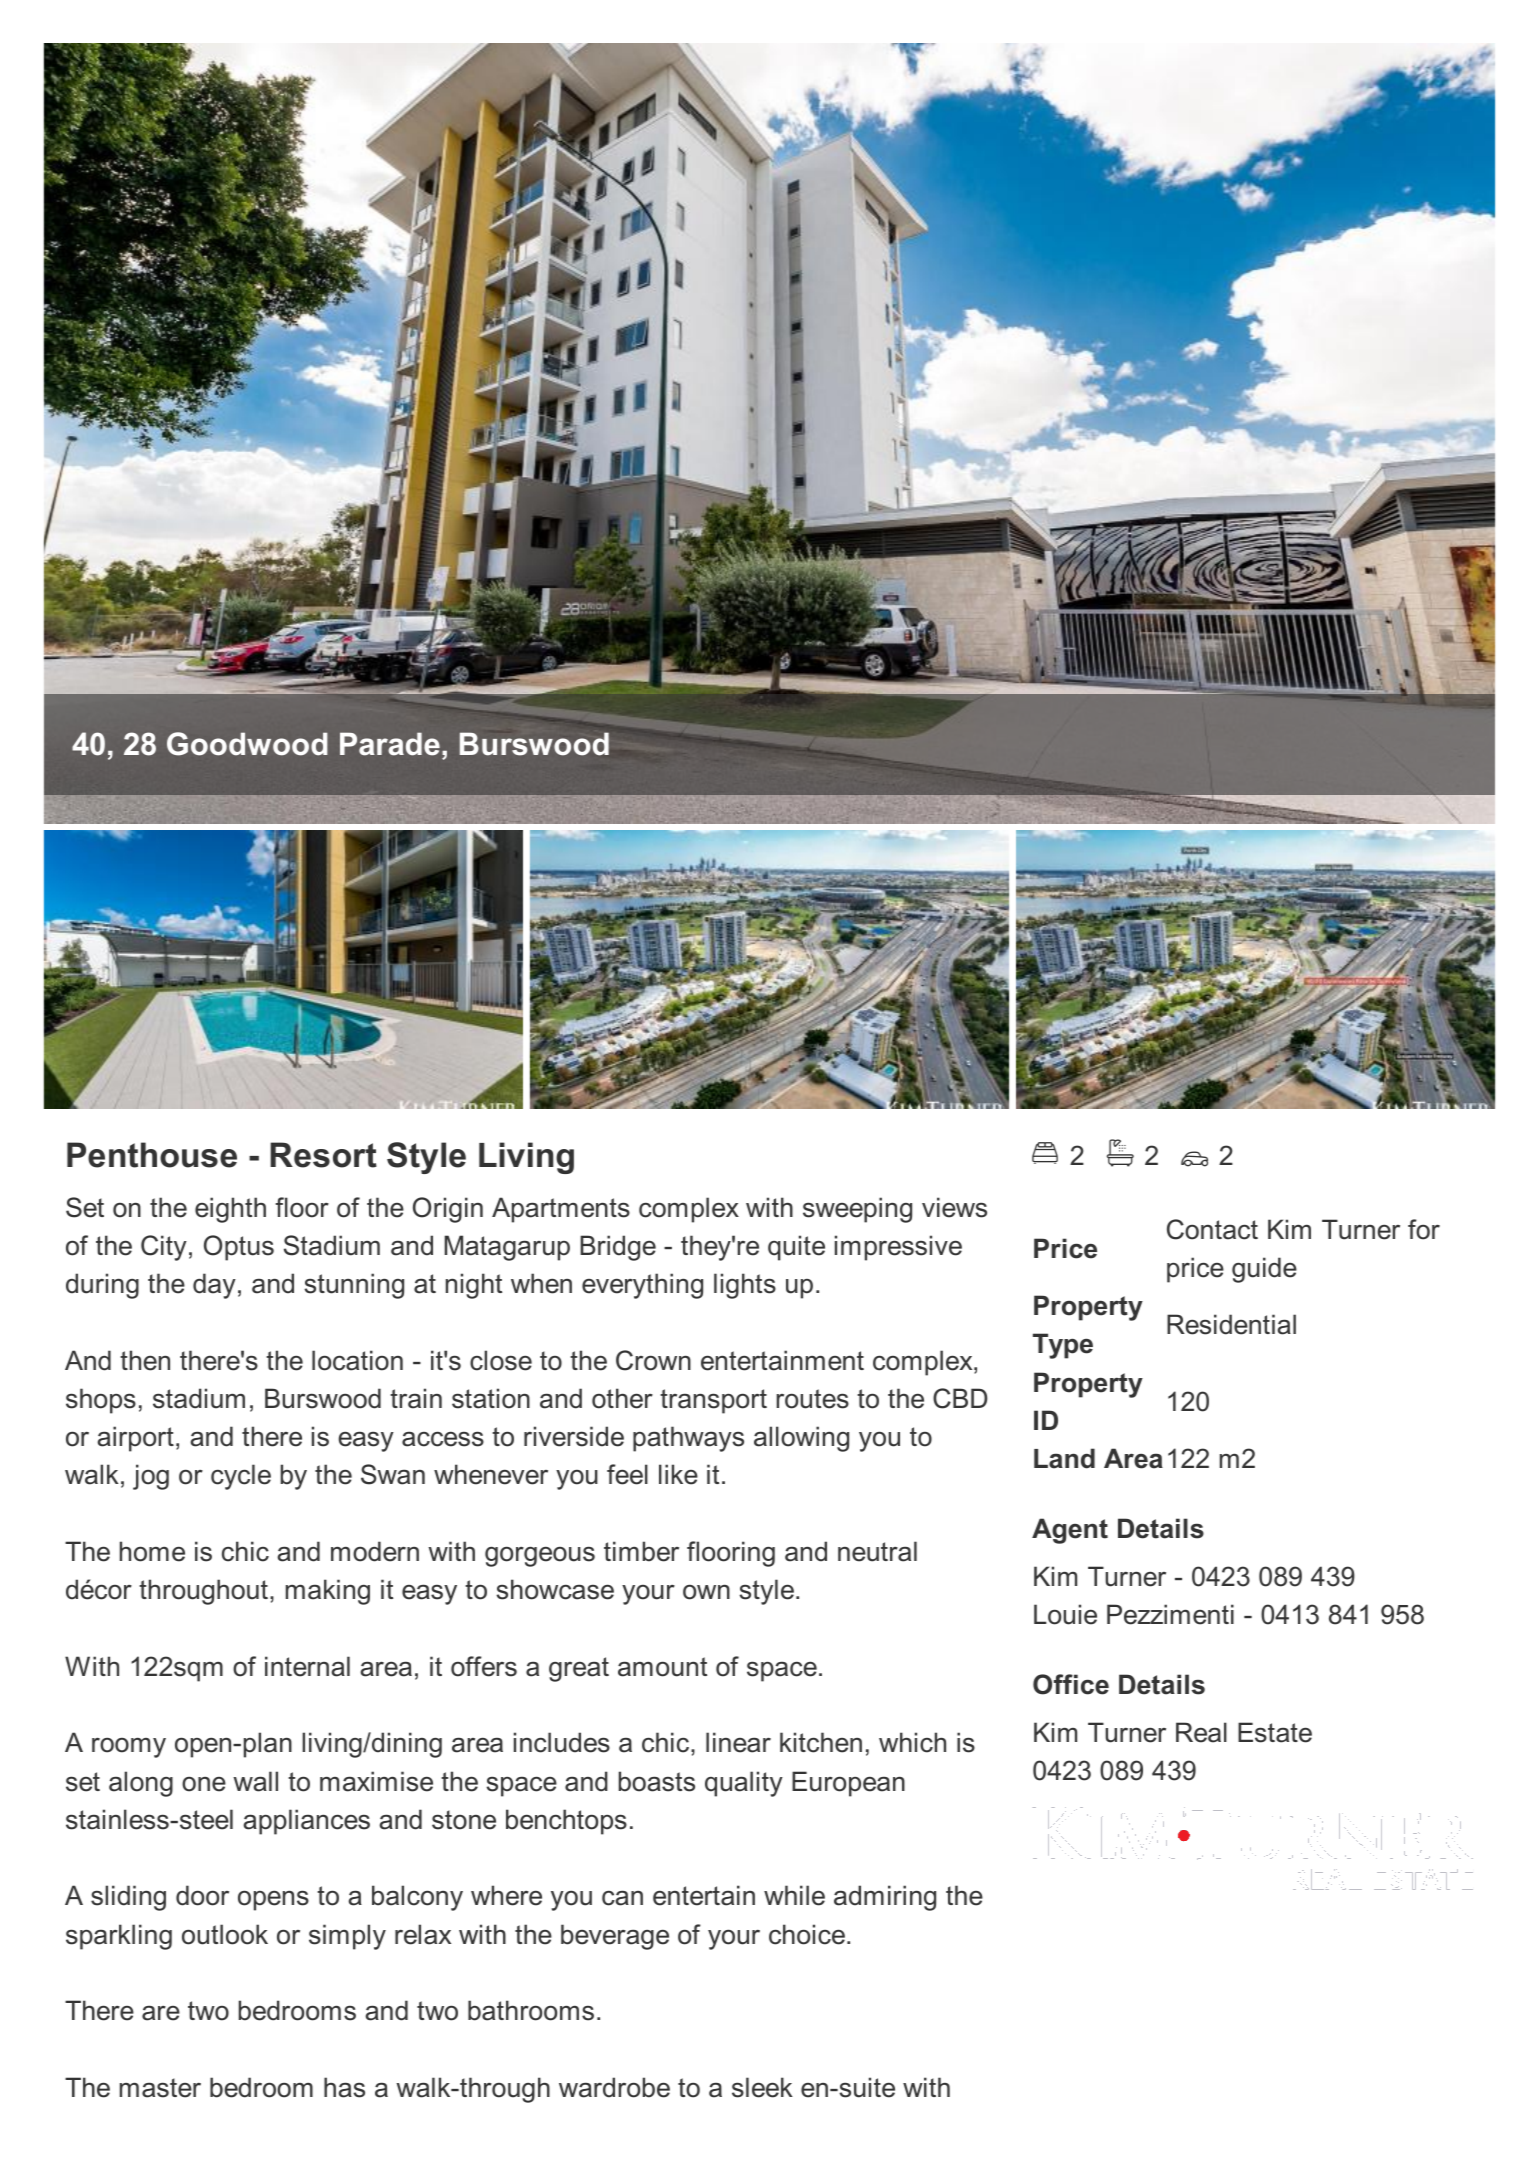 The width and height of the screenshot is (1539, 2169). What do you see at coordinates (762, 2087) in the screenshot?
I see `sleek` at bounding box center [762, 2087].
